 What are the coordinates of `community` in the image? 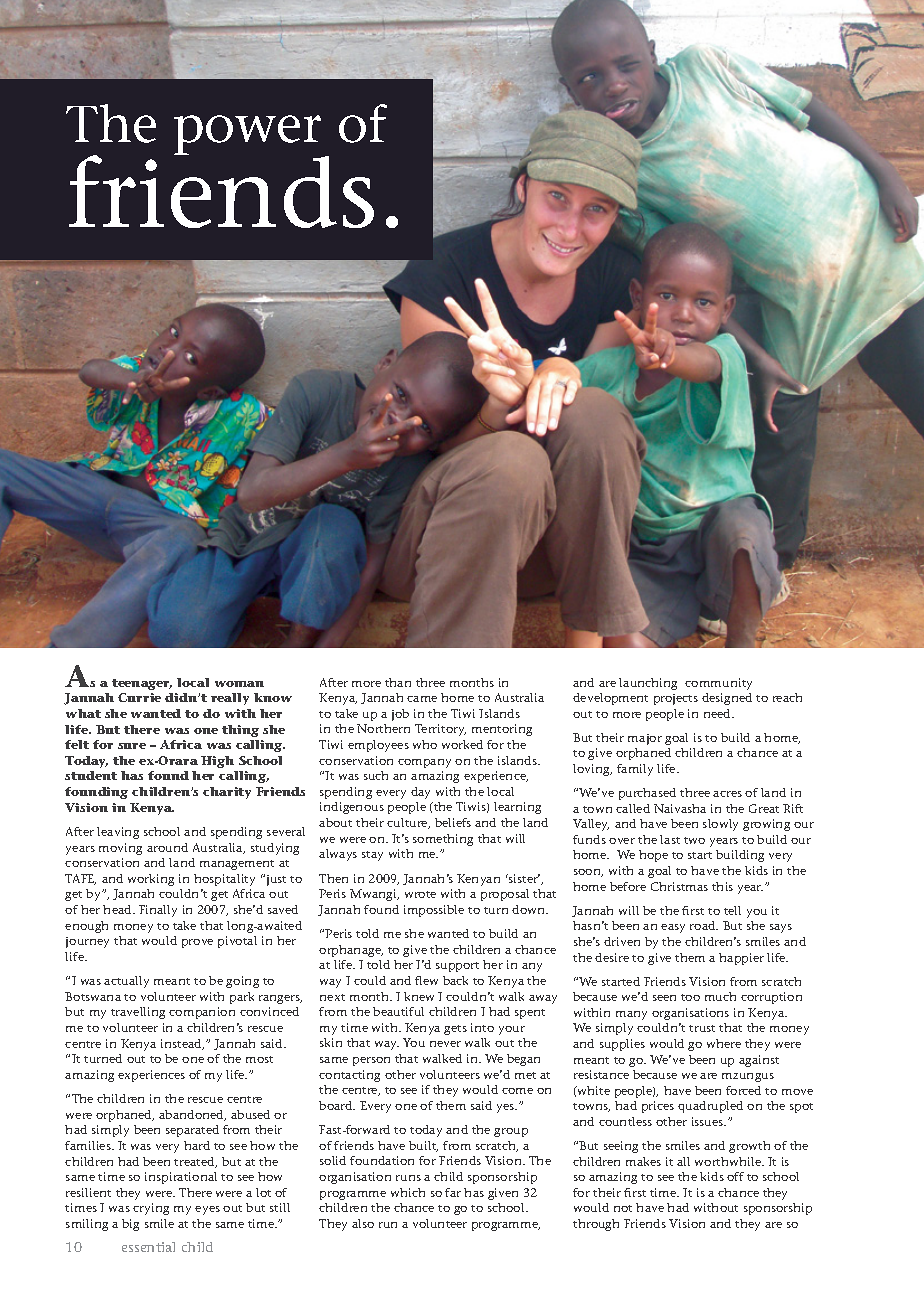 It's located at (718, 684).
